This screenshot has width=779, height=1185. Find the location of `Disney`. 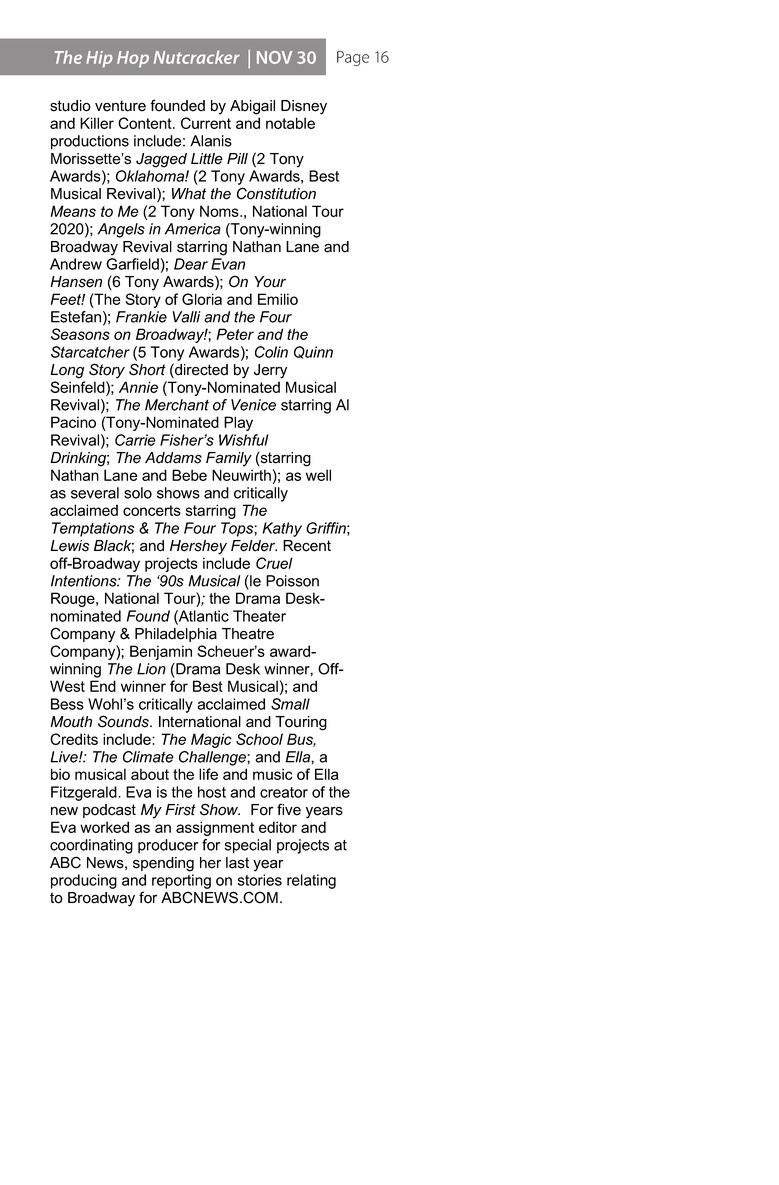

Disney is located at coordinates (304, 107).
